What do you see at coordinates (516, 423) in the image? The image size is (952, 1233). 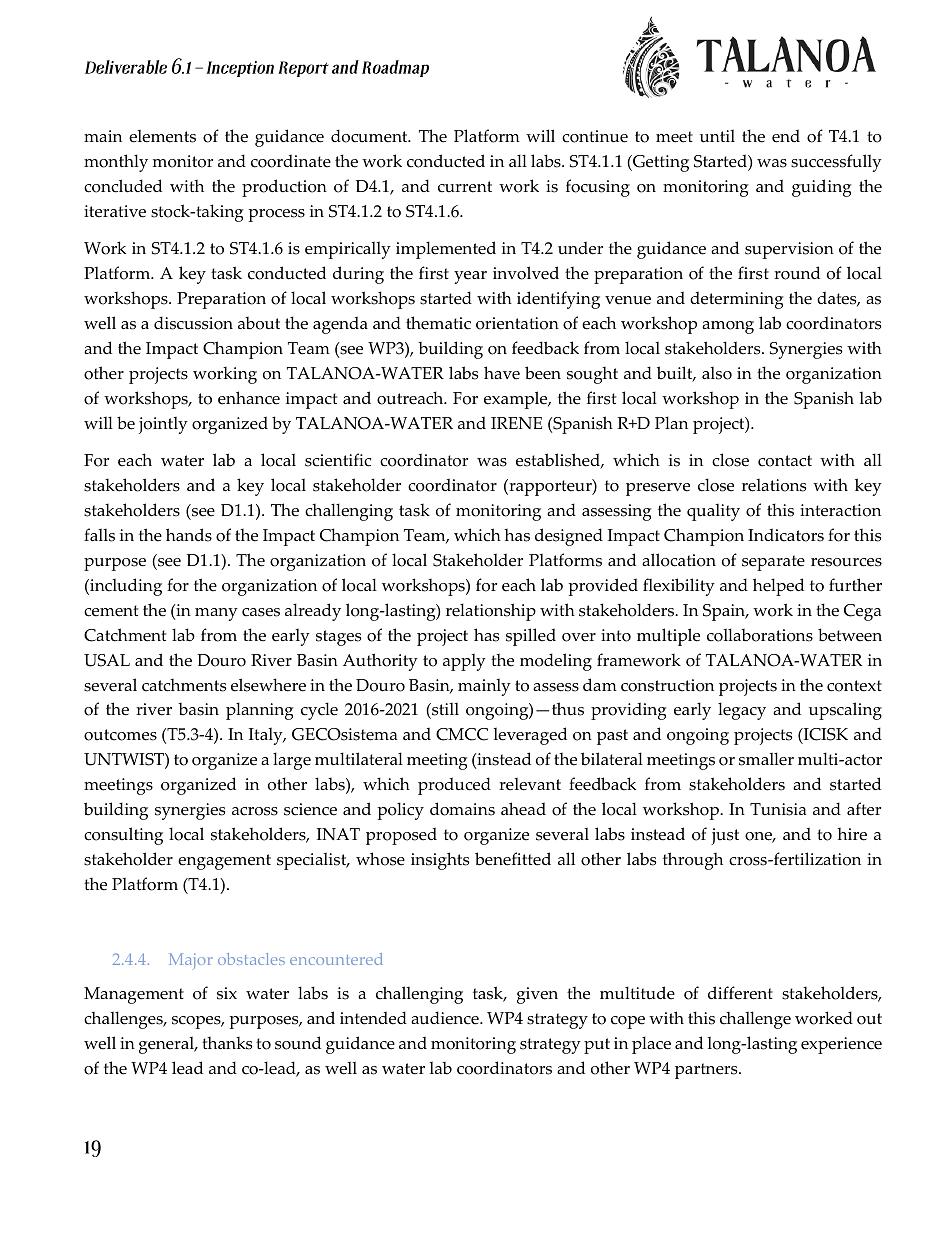 I see `IRENE` at bounding box center [516, 423].
